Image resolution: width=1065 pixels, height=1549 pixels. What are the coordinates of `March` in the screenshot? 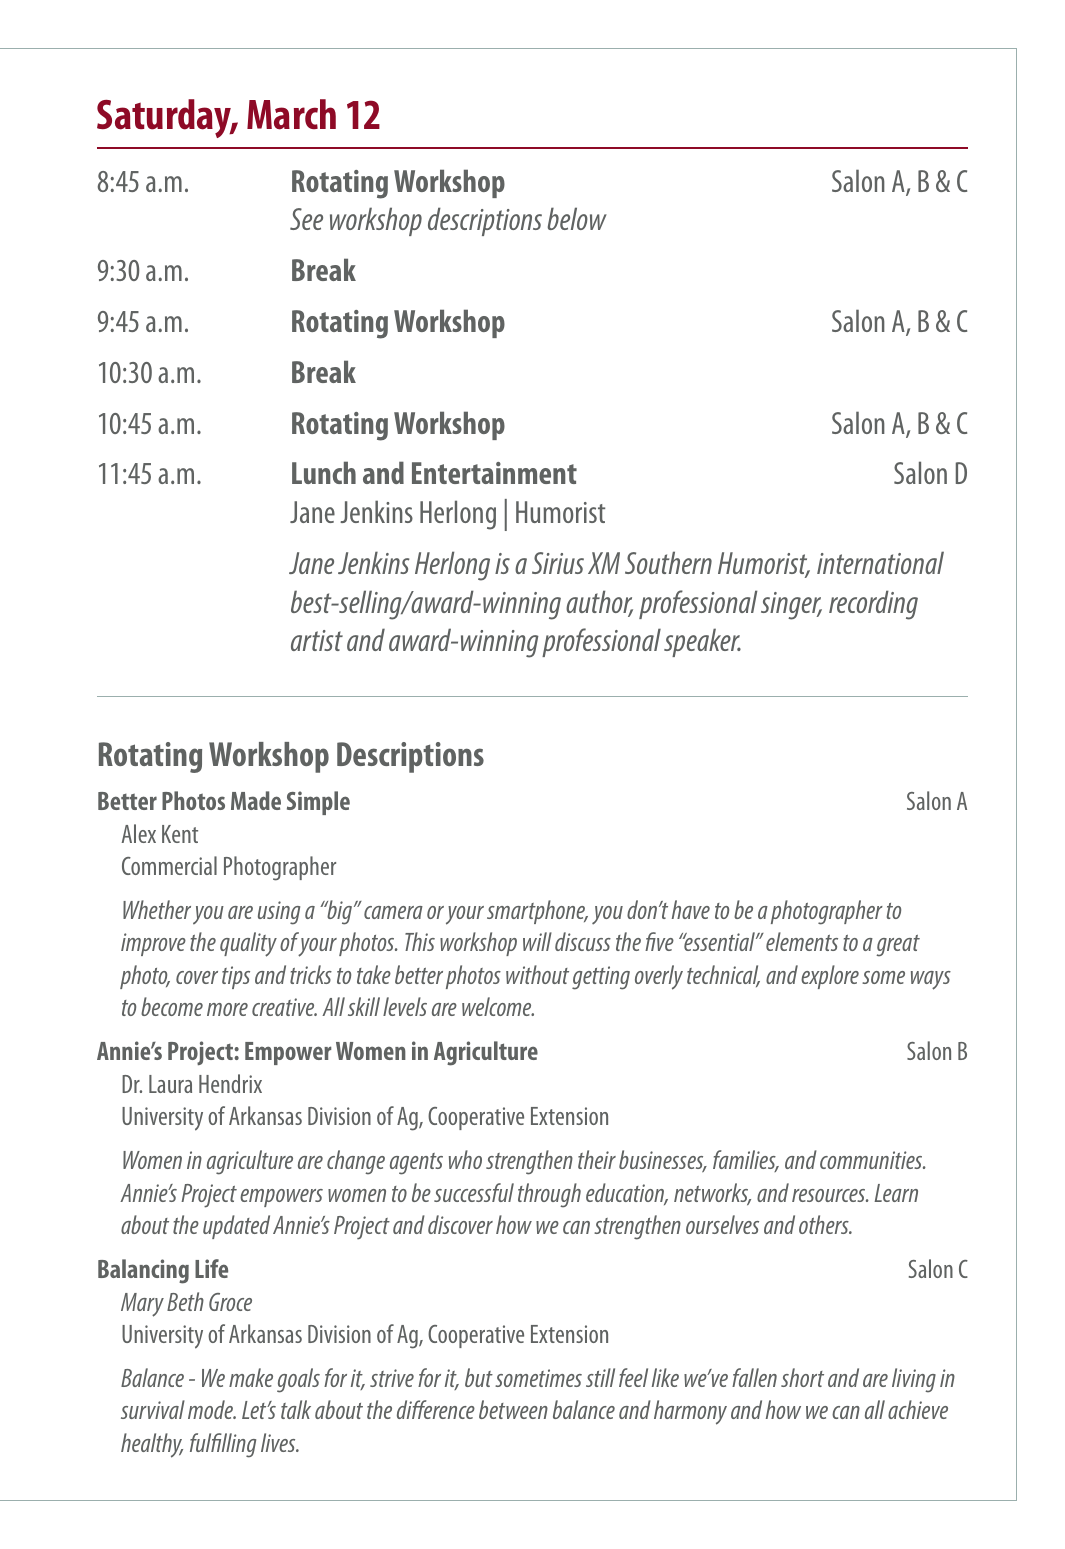 It's located at (291, 114).
